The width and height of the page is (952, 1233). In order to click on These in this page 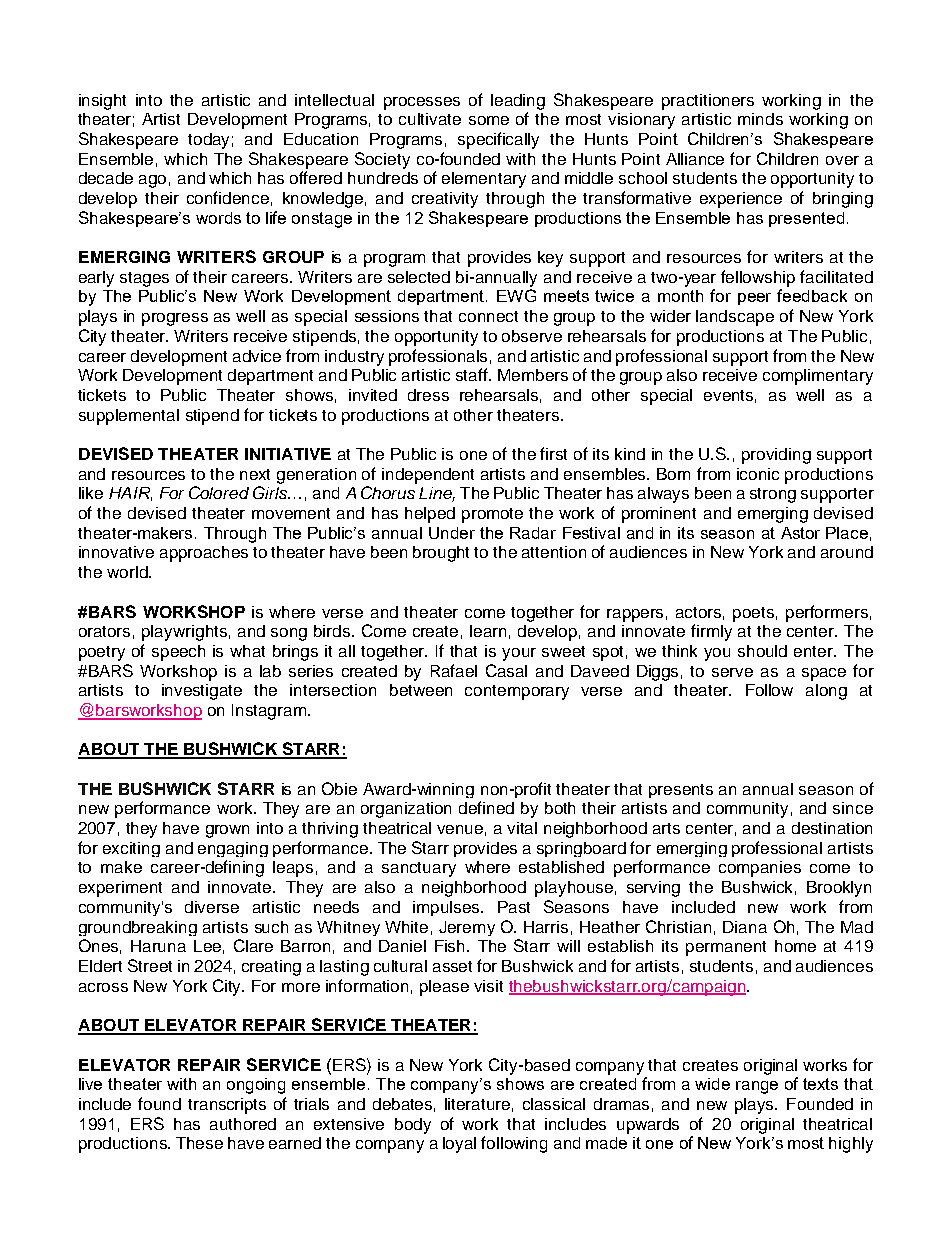, I will do `click(199, 1143)`.
